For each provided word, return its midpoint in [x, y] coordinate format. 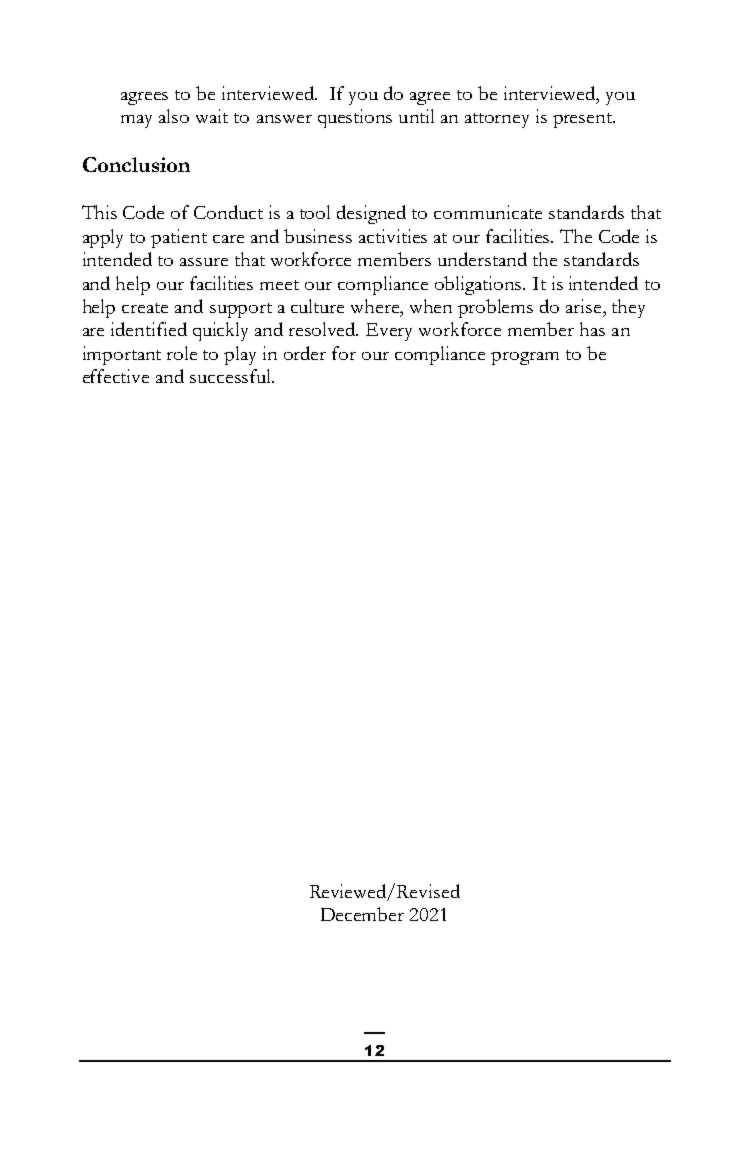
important [122, 355]
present [584, 120]
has [592, 329]
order [305, 353]
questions [355, 118]
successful [232, 376]
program [525, 358]
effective [116, 376]
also [174, 116]
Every [389, 332]
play [240, 355]
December [362, 914]
